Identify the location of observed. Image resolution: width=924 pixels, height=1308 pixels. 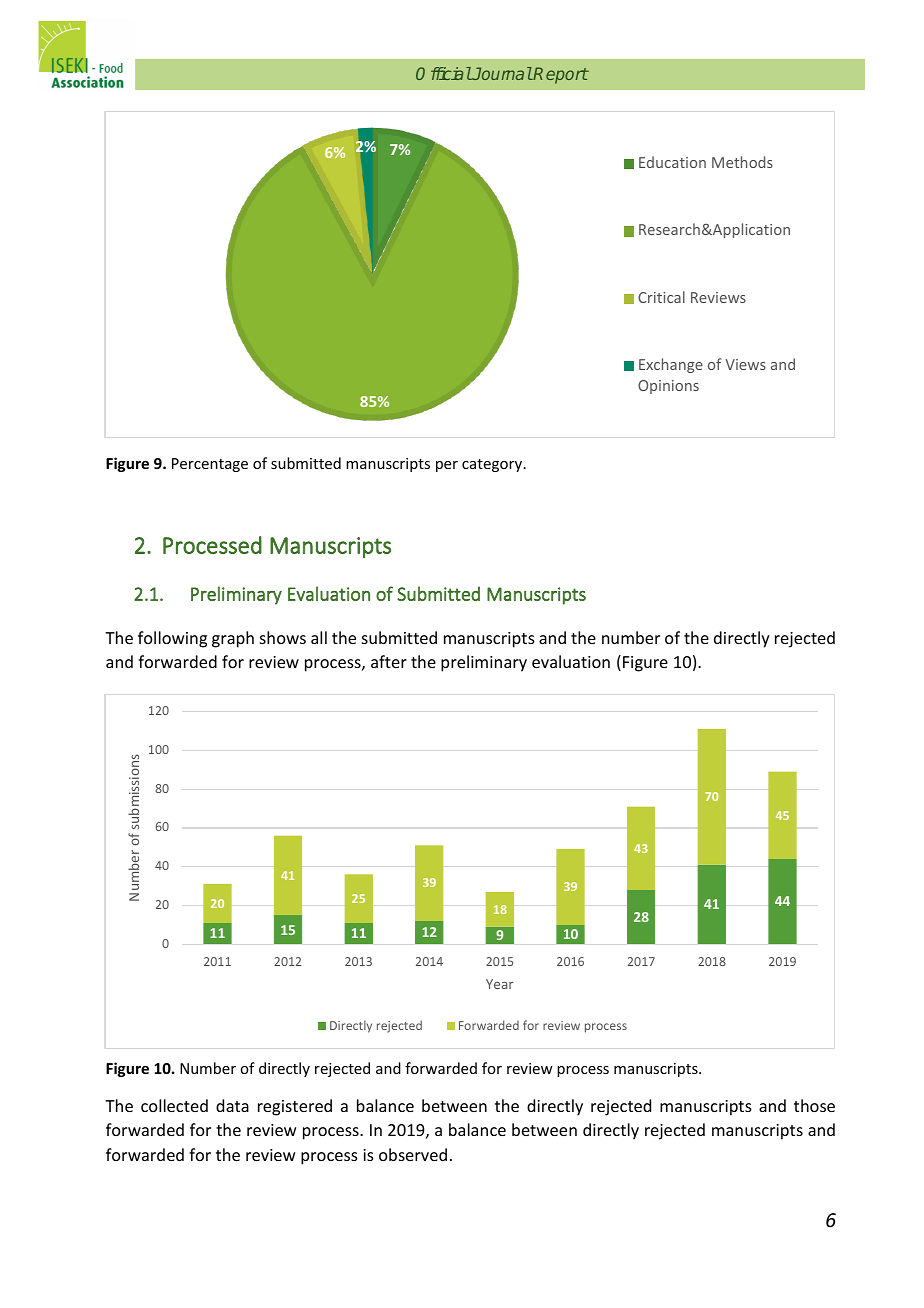
(413, 1154).
